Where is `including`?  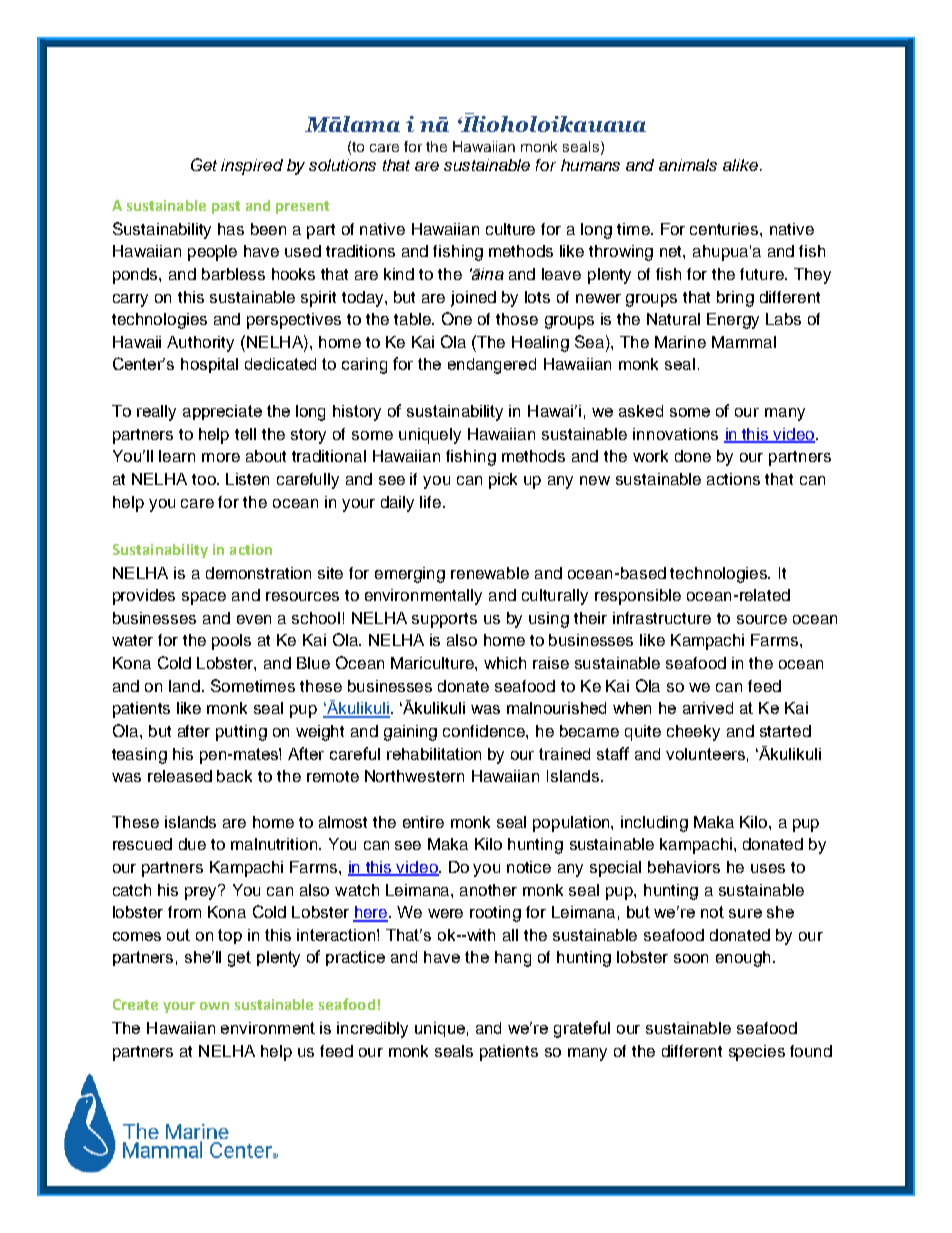
including is located at coordinates (654, 824).
